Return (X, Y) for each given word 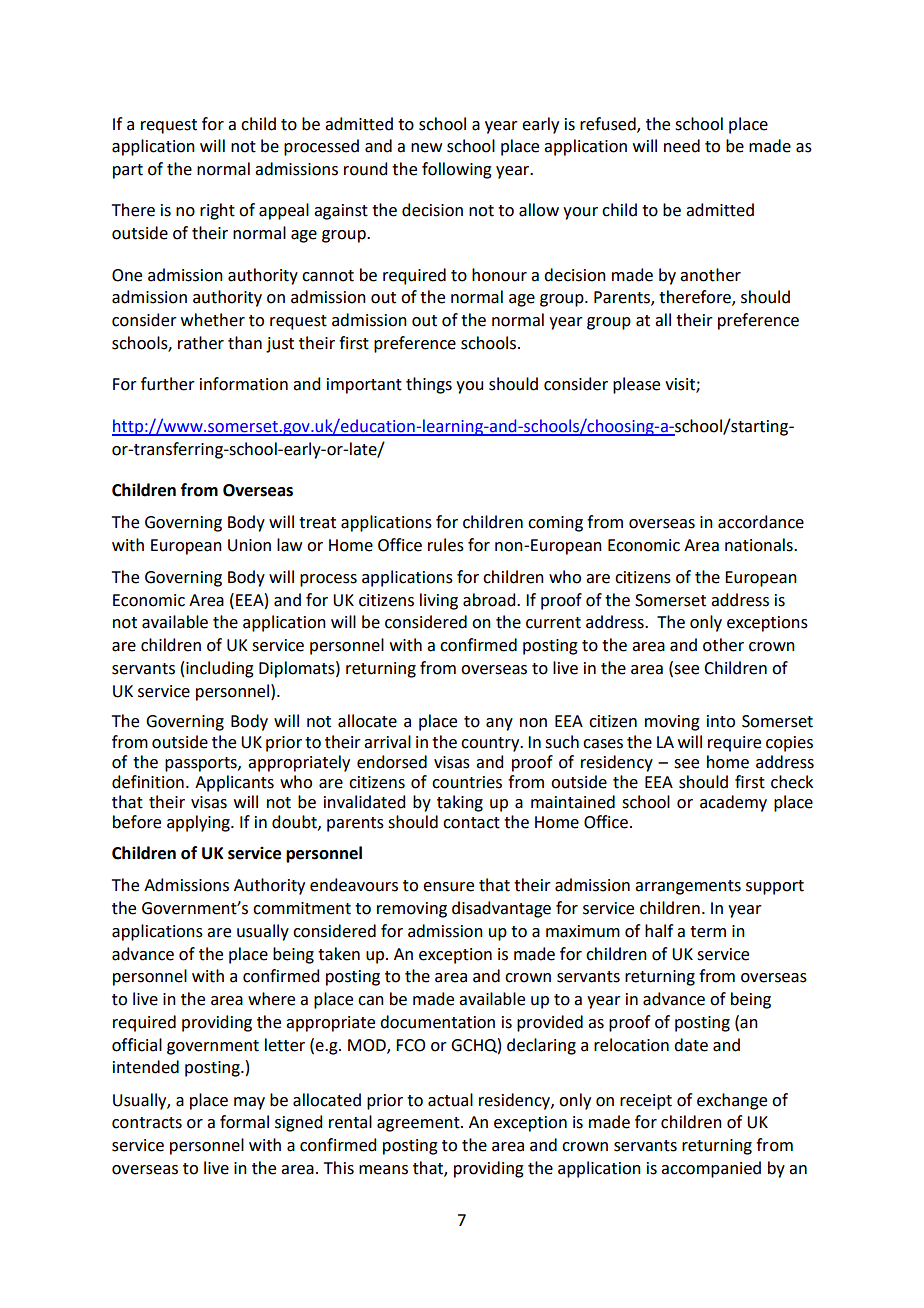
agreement (419, 1124)
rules (446, 545)
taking (460, 803)
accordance (761, 522)
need (682, 146)
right (217, 211)
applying (199, 823)
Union (249, 545)
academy (733, 803)
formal (244, 1122)
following (457, 170)
